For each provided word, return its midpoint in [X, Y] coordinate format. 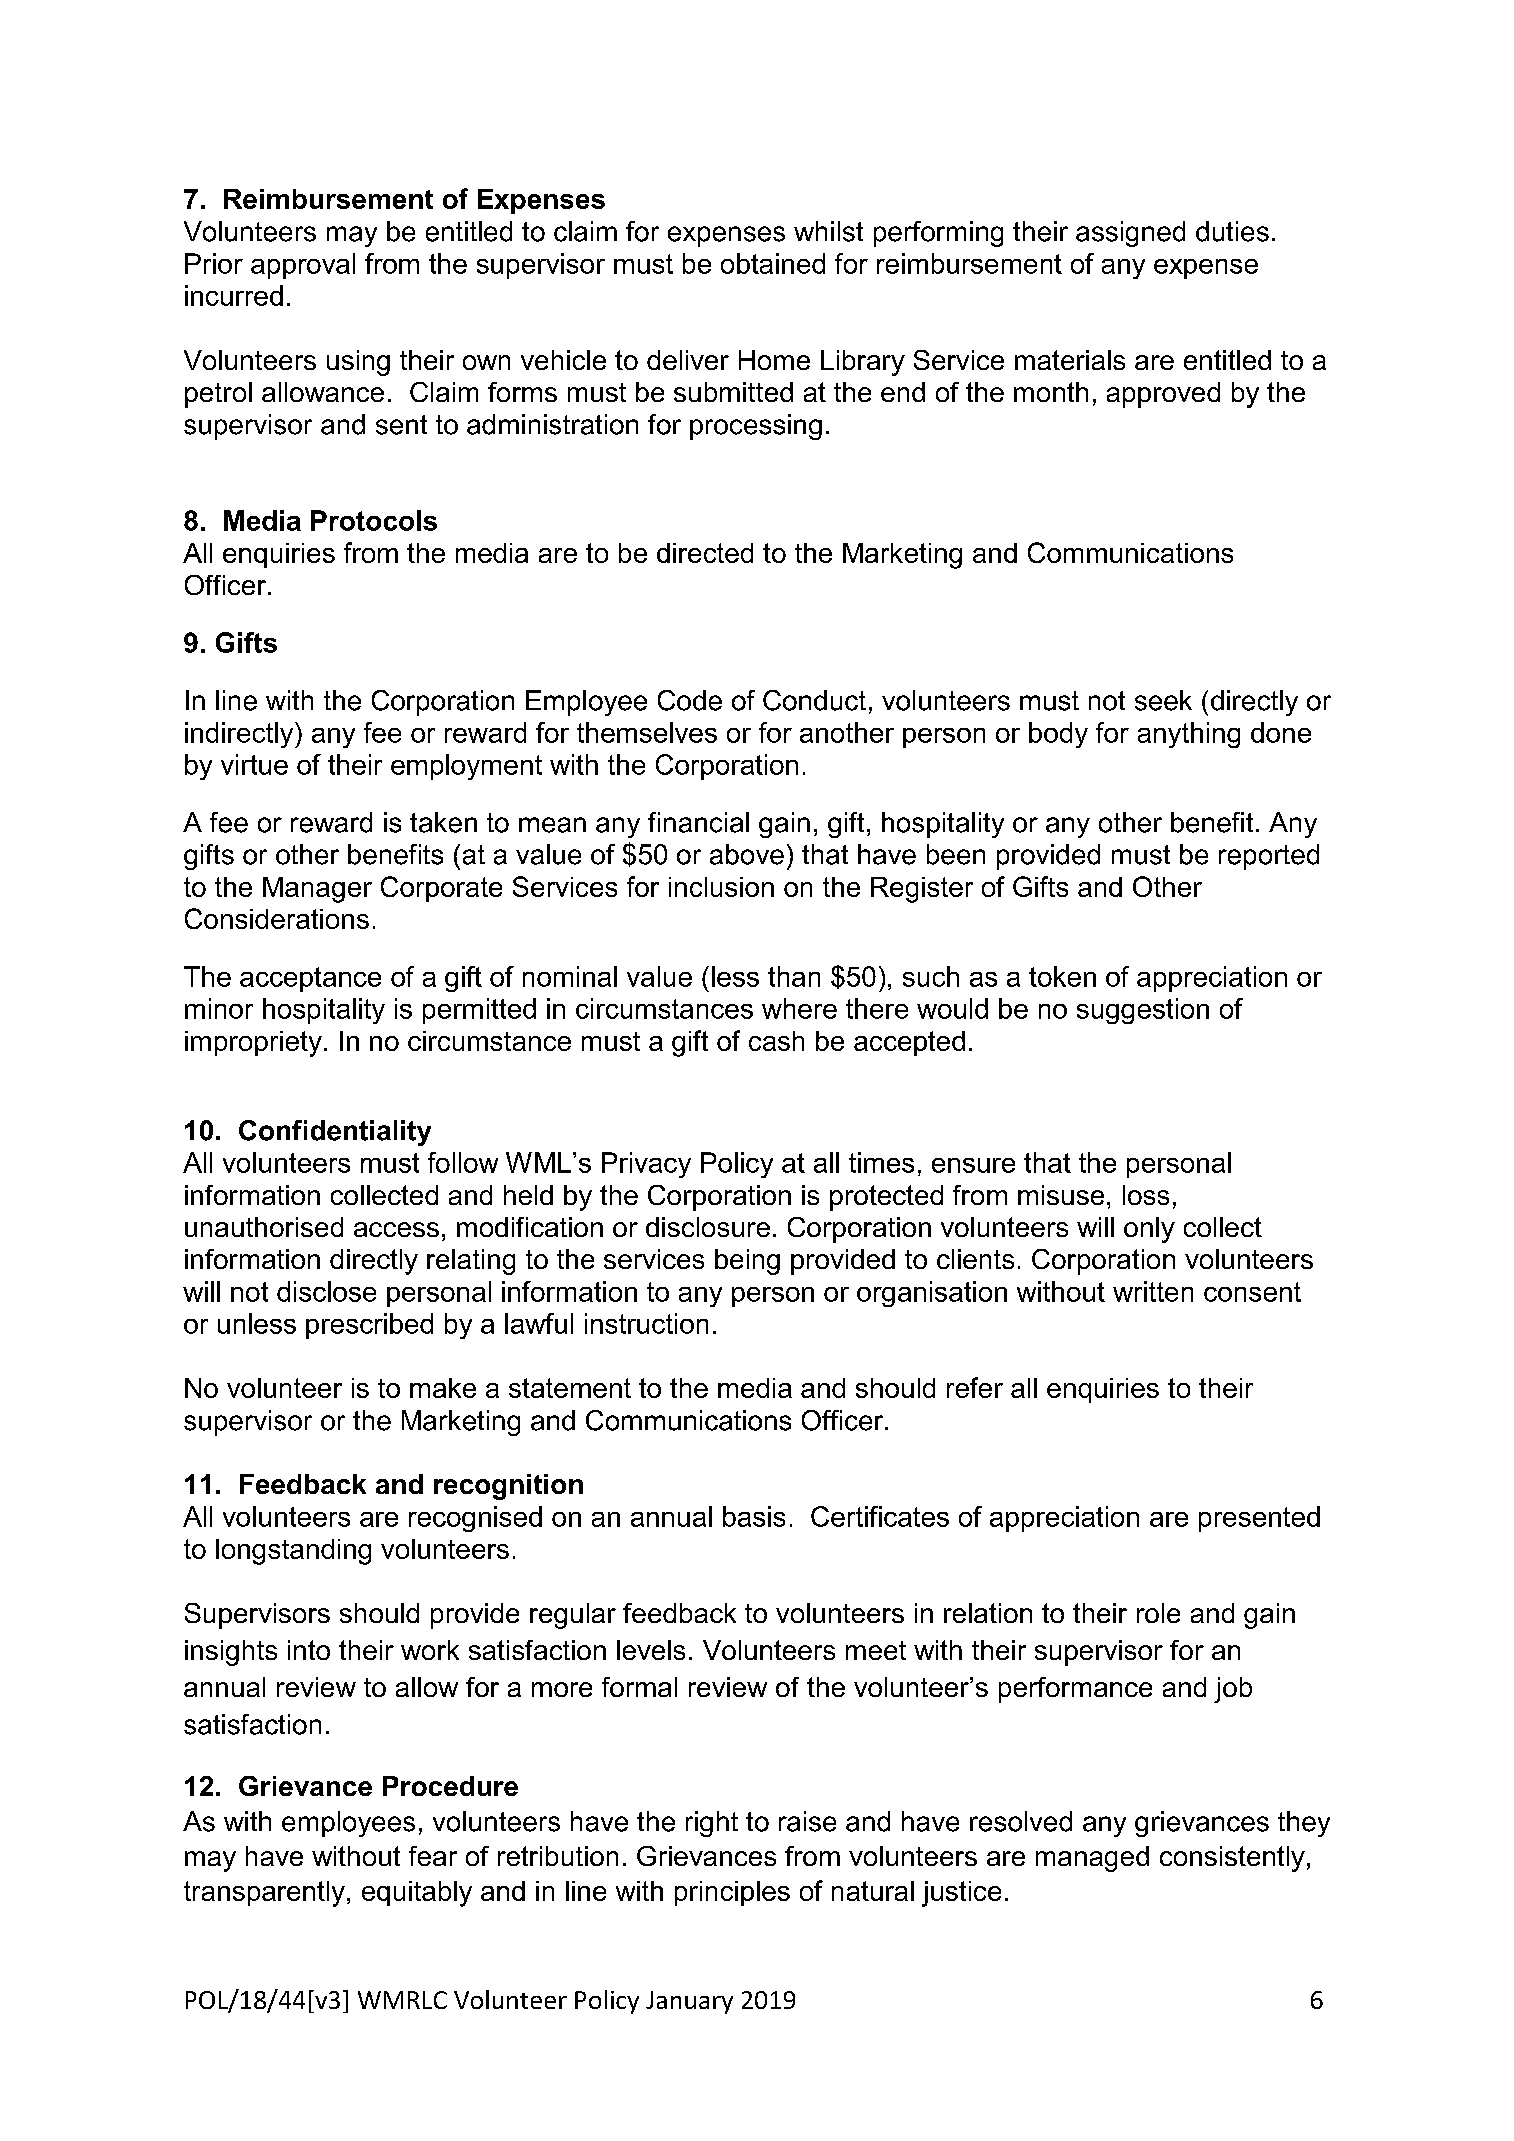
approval [303, 266]
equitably [417, 1894]
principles [732, 1893]
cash [776, 1041]
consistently [1232, 1859]
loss [1146, 1195]
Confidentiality [335, 1133]
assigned [1130, 234]
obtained [773, 263]
